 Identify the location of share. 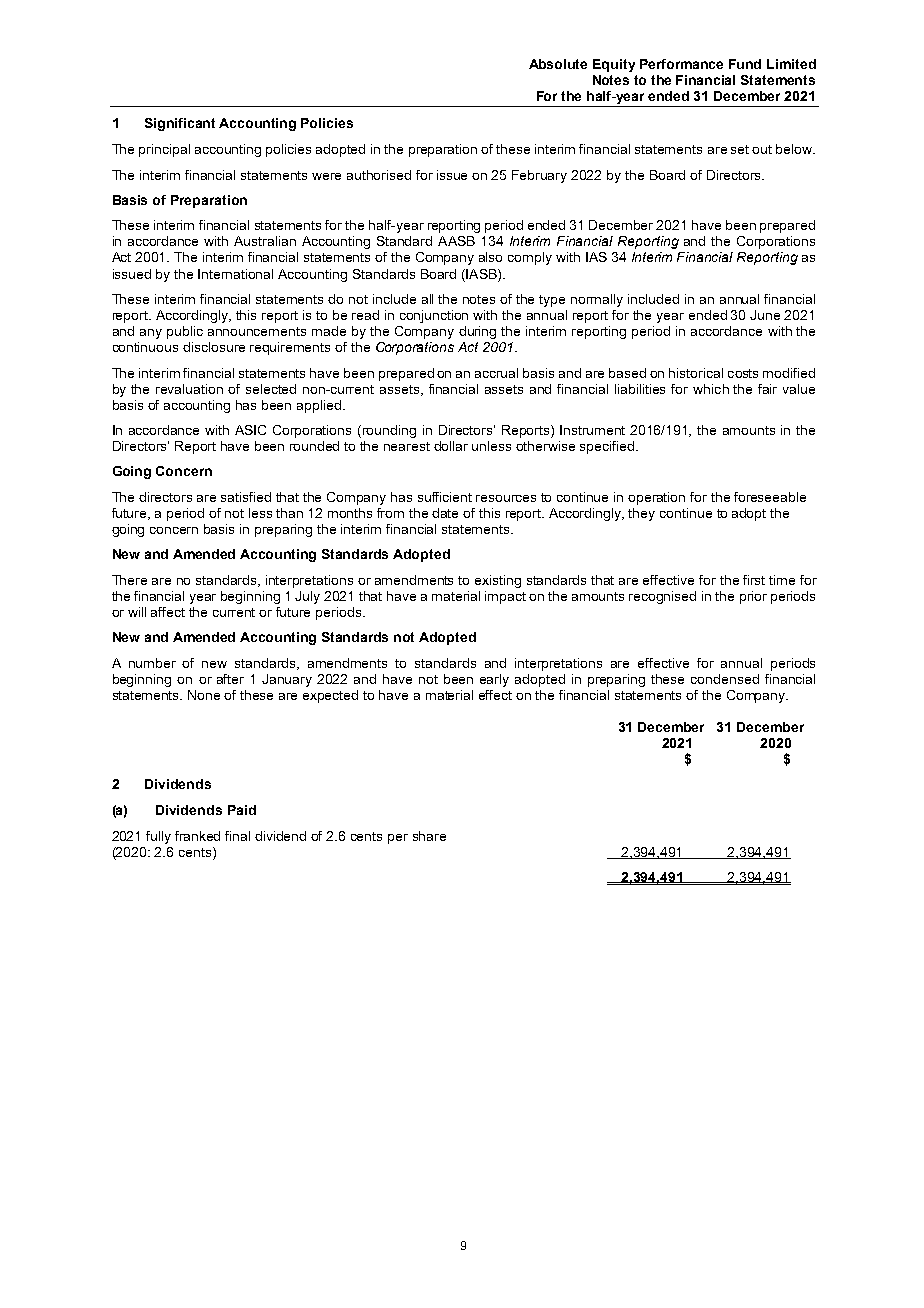
(429, 836).
